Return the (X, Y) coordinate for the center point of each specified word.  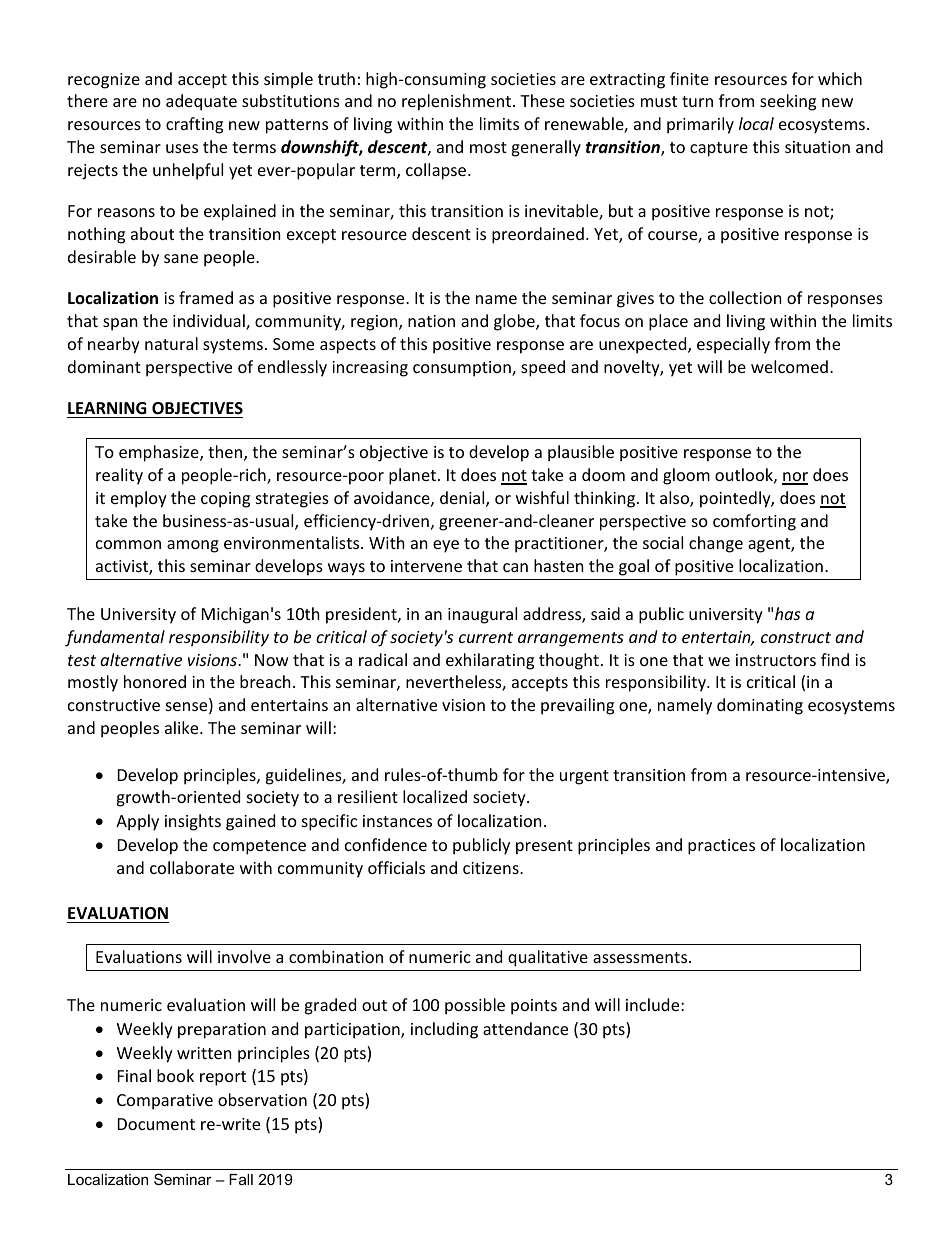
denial (463, 499)
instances (397, 821)
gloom (686, 476)
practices (721, 847)
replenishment (458, 102)
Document (156, 1124)
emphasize (160, 453)
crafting (194, 125)
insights (193, 822)
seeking (788, 102)
